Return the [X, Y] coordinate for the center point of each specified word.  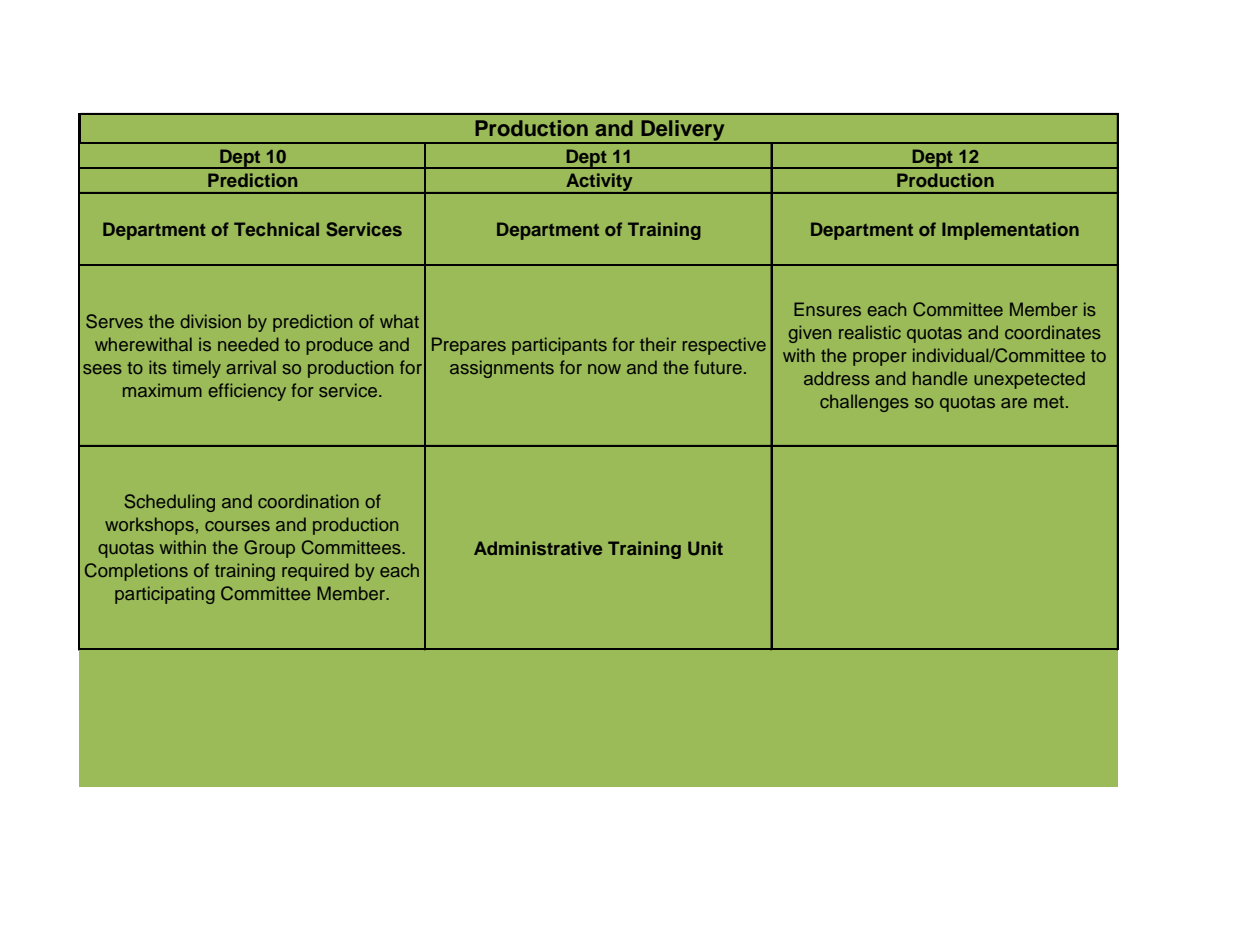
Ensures [827, 309]
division [210, 321]
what [399, 321]
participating [165, 595]
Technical [276, 229]
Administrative [538, 548]
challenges [864, 403]
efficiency [247, 392]
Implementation [1010, 231]
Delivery [683, 131]
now [604, 369]
